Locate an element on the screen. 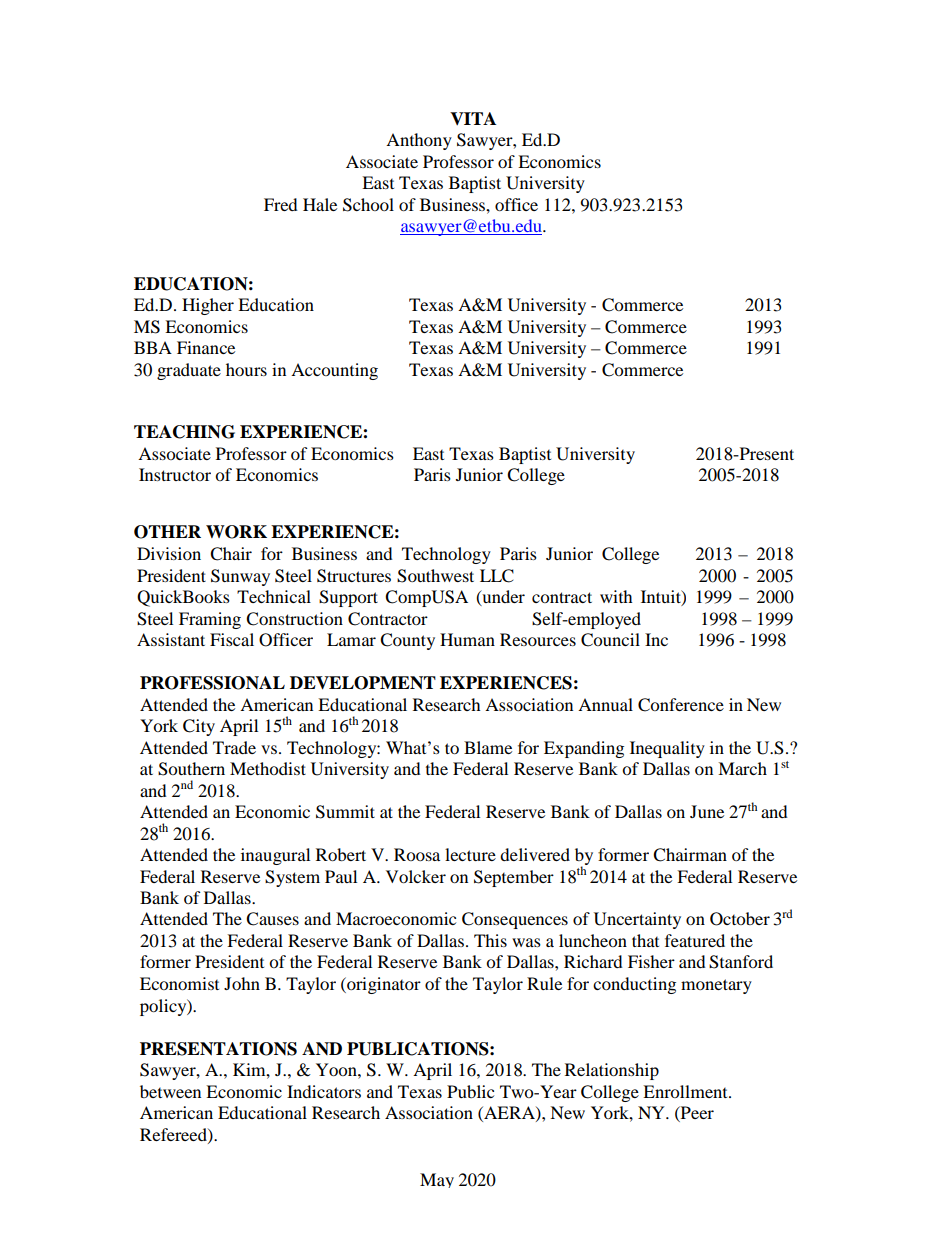 Image resolution: width=952 pixels, height=1233 pixels. Anthony is located at coordinates (419, 141).
